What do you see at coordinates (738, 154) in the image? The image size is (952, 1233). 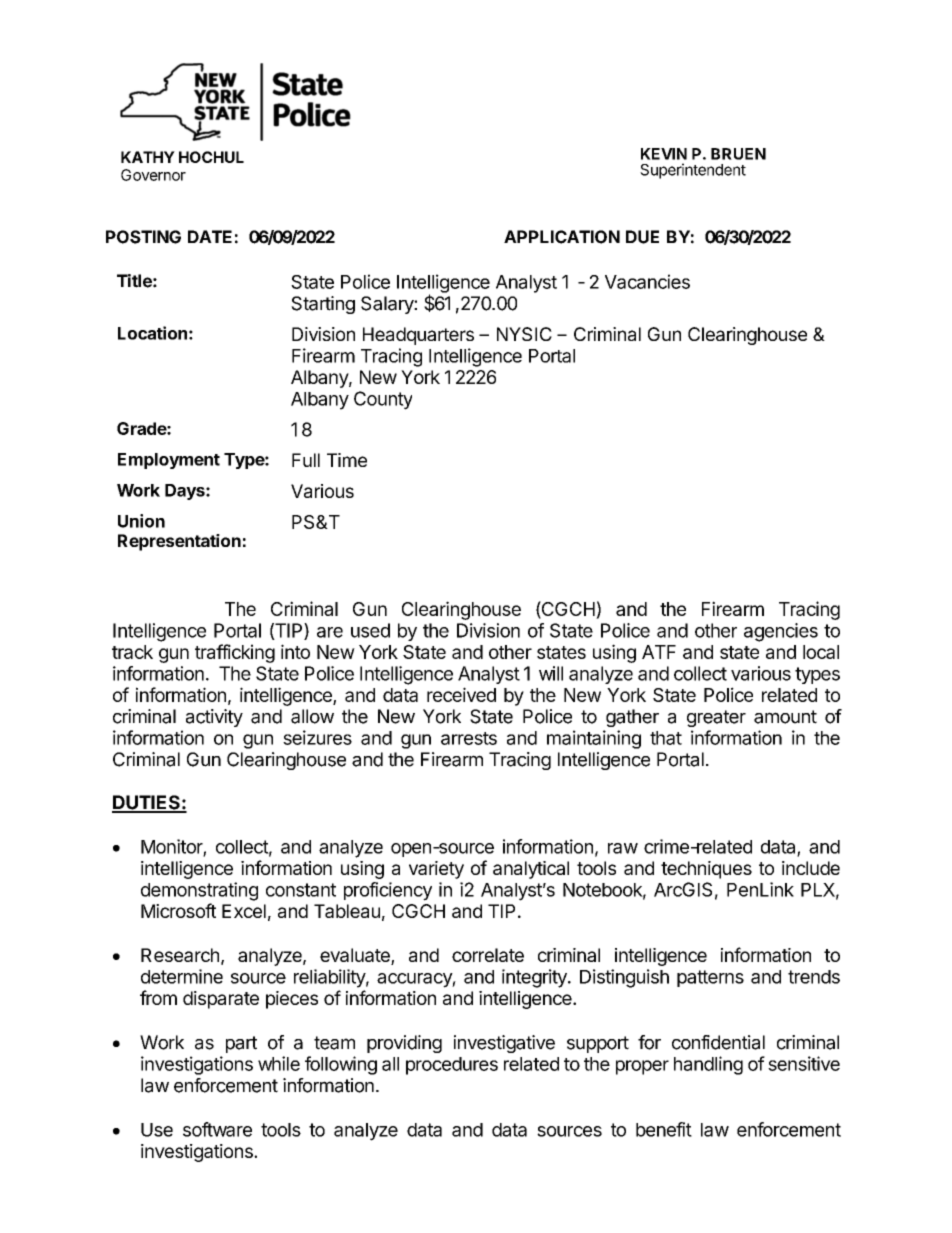 I see `BRUEN` at bounding box center [738, 154].
